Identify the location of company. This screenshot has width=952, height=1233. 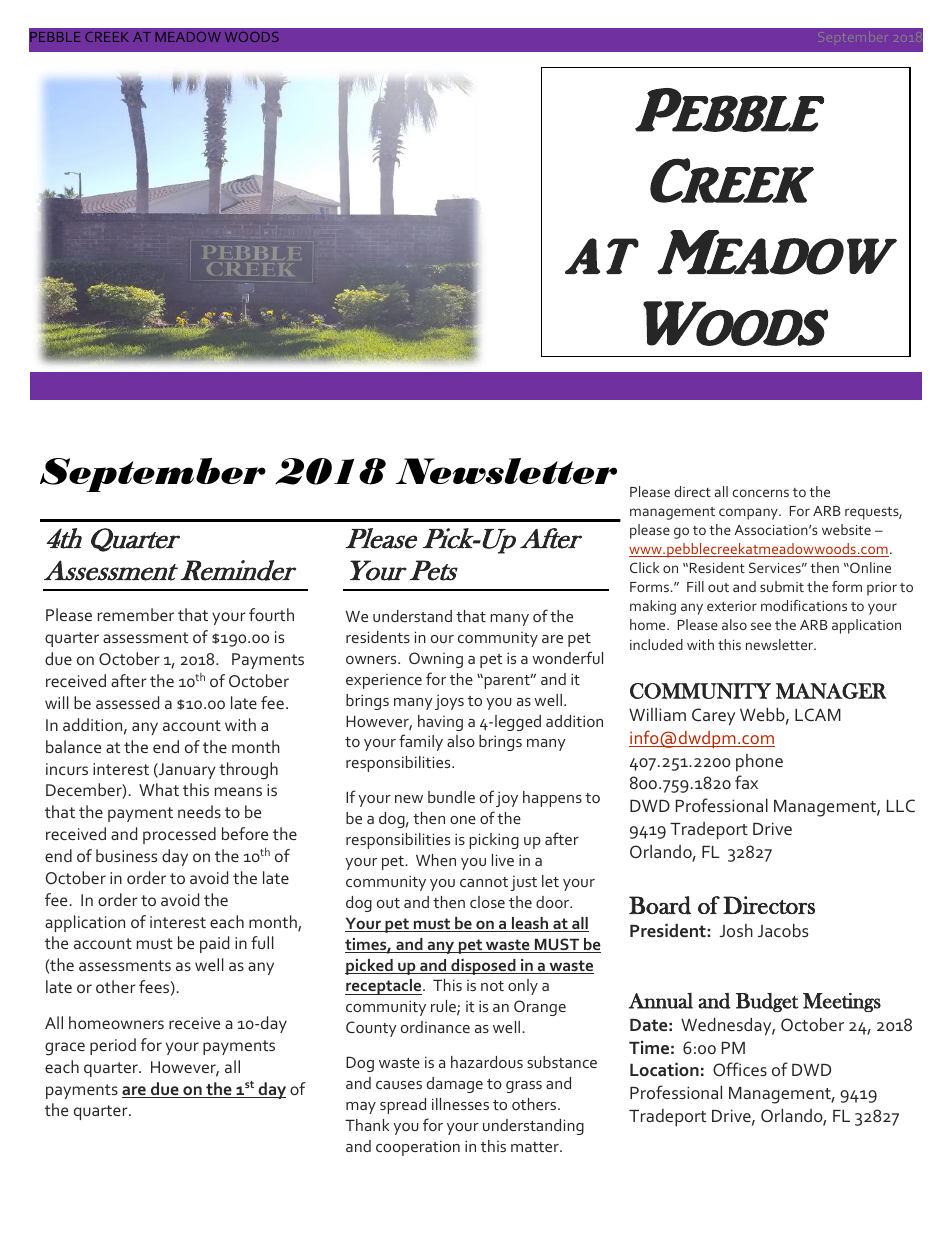
(749, 514).
